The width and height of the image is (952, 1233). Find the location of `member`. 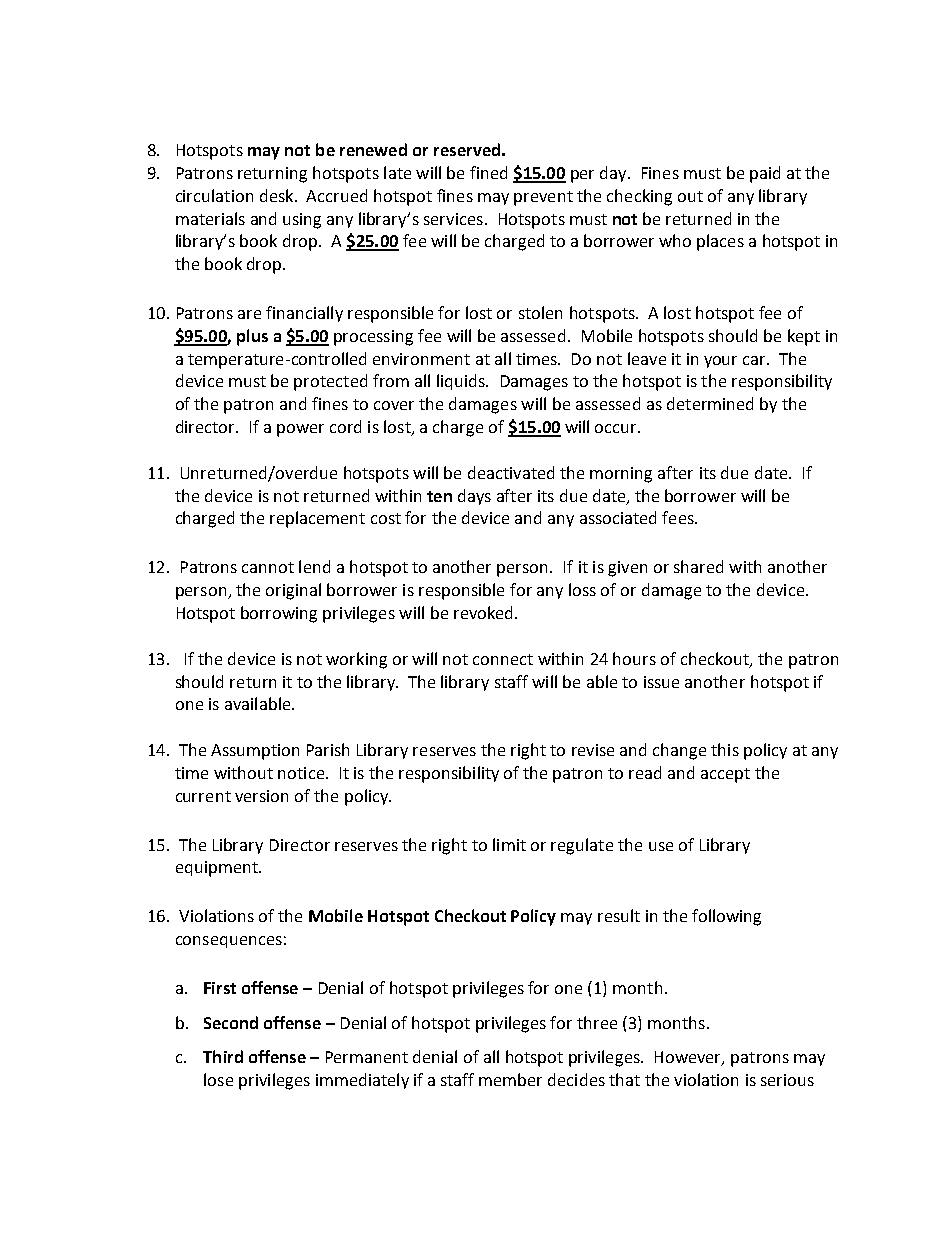

member is located at coordinates (510, 1079).
